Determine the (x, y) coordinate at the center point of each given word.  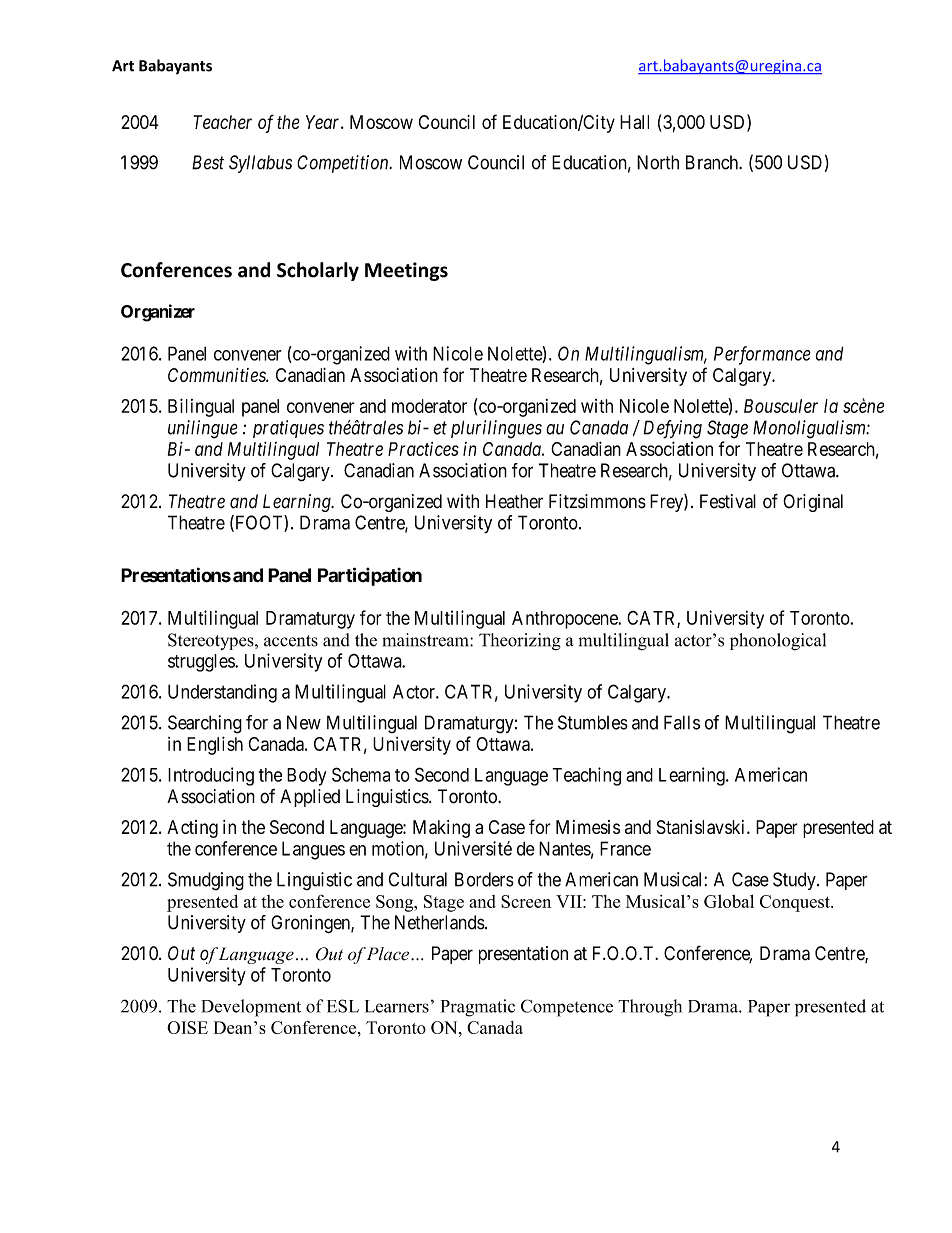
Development (251, 1008)
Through (650, 1008)
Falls (682, 722)
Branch (713, 162)
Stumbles (593, 722)
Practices (423, 449)
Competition (344, 164)
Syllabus (260, 164)
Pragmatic (478, 1008)
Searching (205, 724)
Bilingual (201, 407)
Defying (672, 429)
